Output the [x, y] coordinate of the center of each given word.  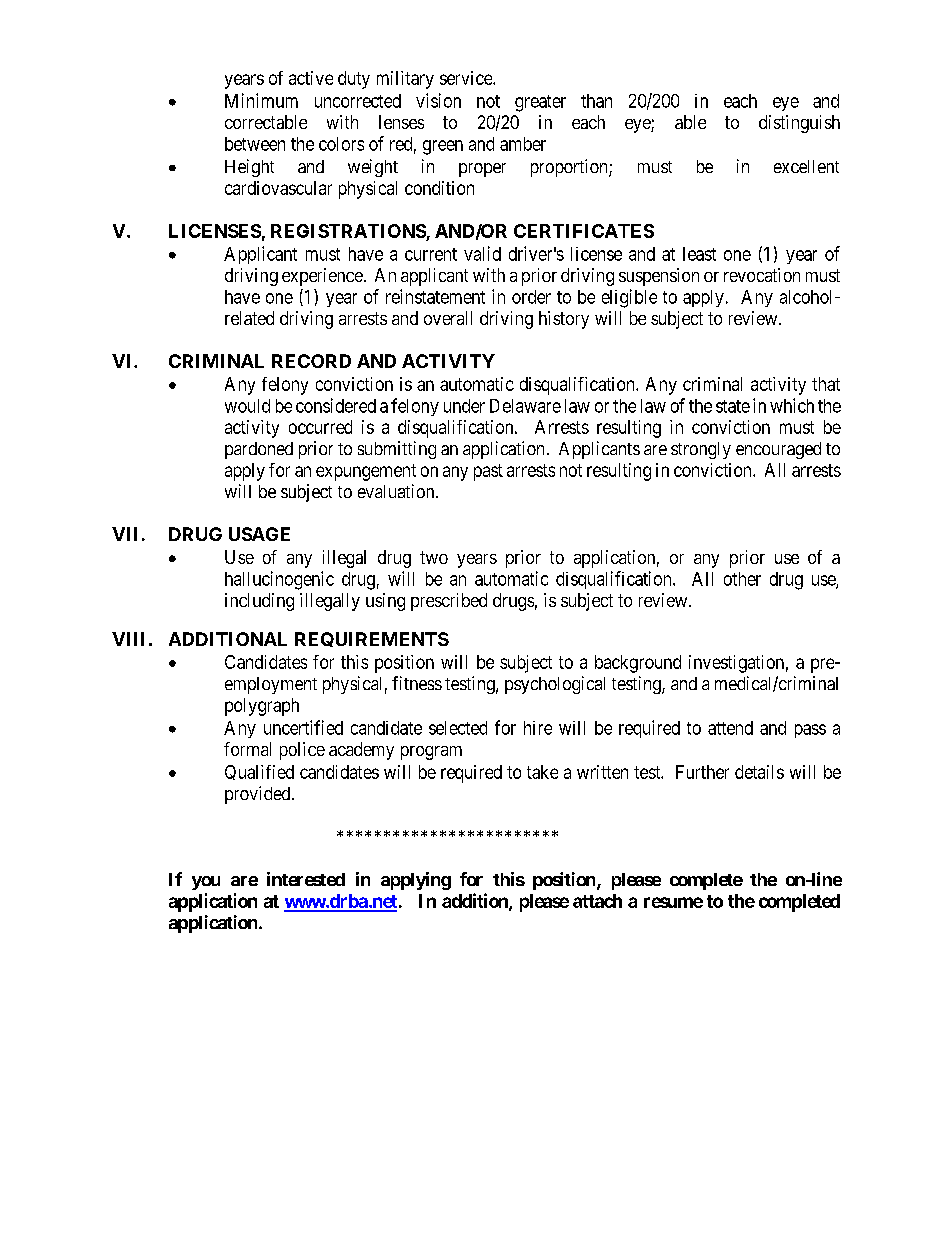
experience [322, 277]
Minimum [261, 100]
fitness [417, 683]
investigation [736, 664]
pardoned [259, 450]
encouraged [778, 450]
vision [438, 100]
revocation [762, 275]
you [206, 883]
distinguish [799, 124]
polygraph [262, 707]
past [488, 472]
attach [597, 901]
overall [448, 318]
